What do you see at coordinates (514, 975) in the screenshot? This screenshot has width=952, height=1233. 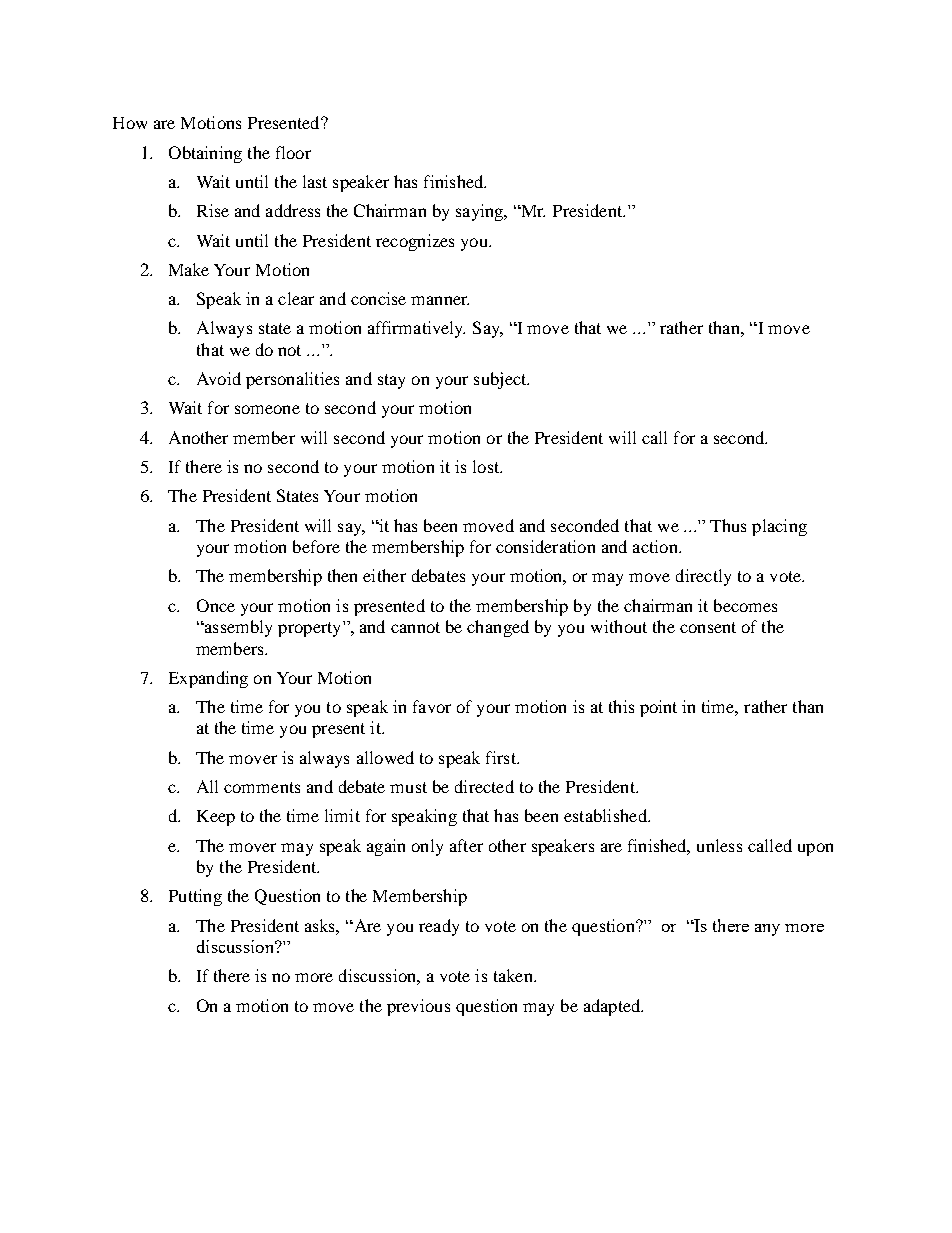 I see `taken` at bounding box center [514, 975].
